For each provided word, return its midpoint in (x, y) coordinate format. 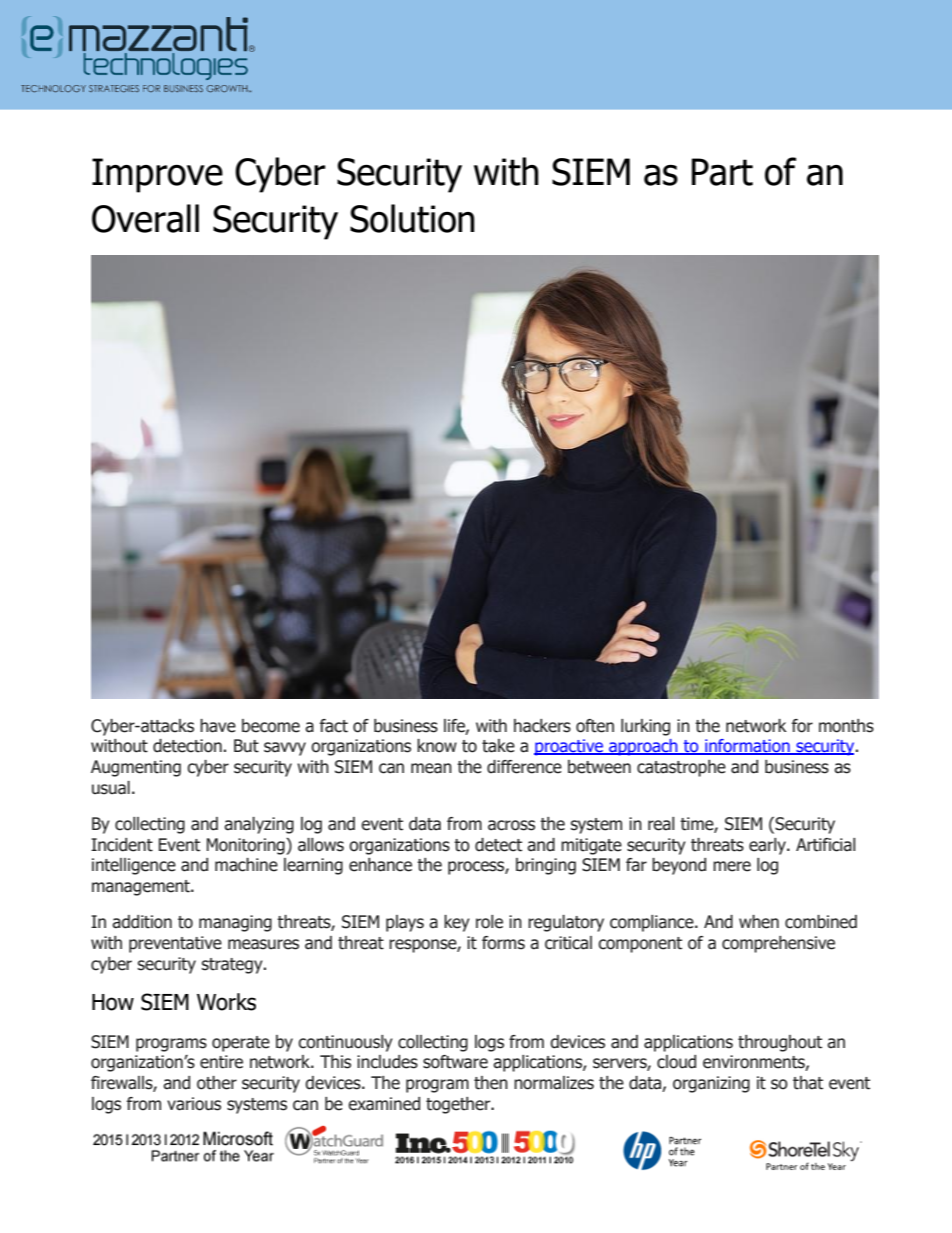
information (747, 747)
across (511, 825)
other (217, 1083)
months (846, 726)
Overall (145, 218)
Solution (412, 218)
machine (246, 865)
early (768, 846)
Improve (157, 175)
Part (722, 172)
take (498, 746)
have (218, 726)
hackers (542, 726)
